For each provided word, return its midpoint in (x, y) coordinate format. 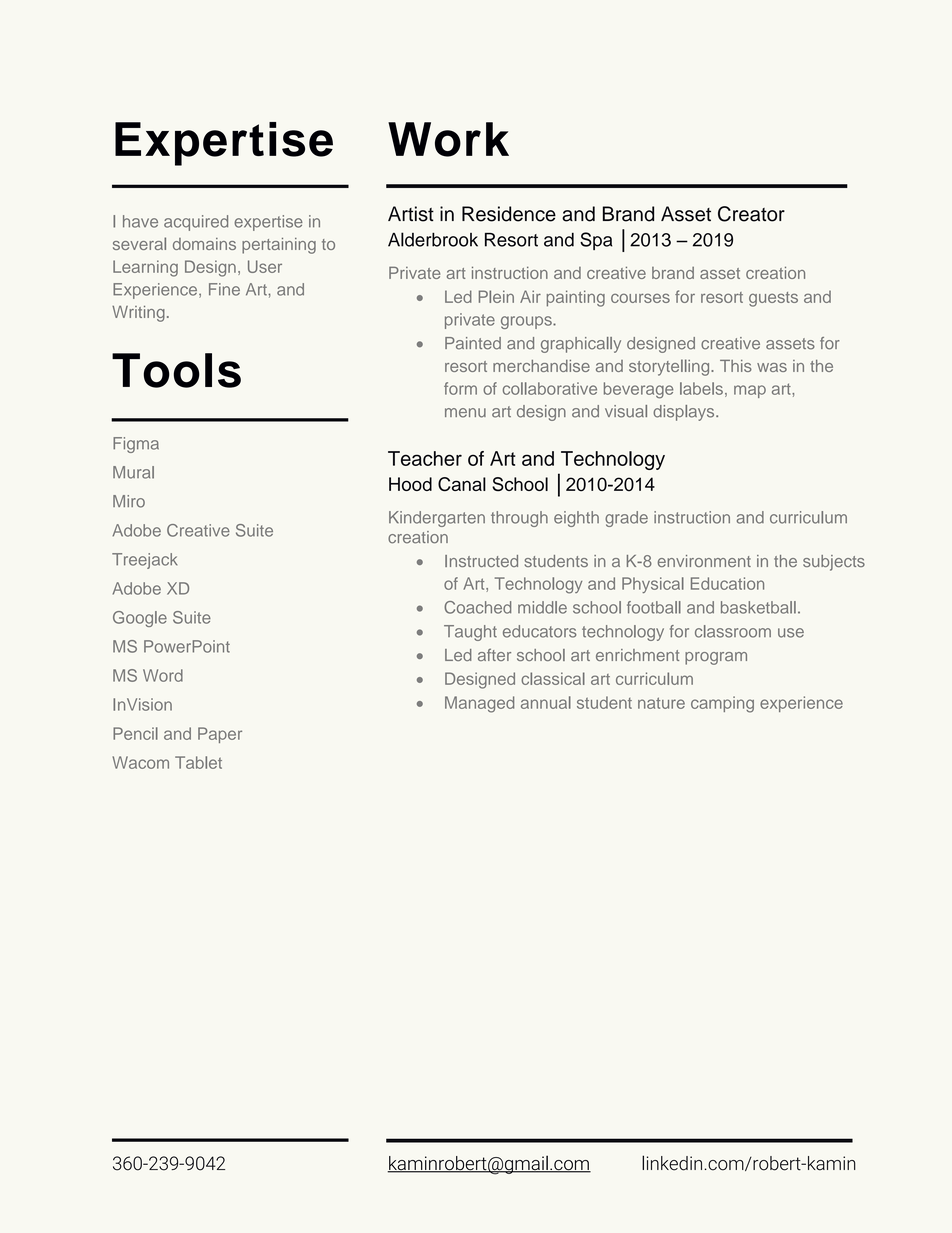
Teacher (425, 458)
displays (685, 413)
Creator (751, 214)
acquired (196, 223)
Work (448, 139)
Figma (136, 445)
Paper (220, 735)
